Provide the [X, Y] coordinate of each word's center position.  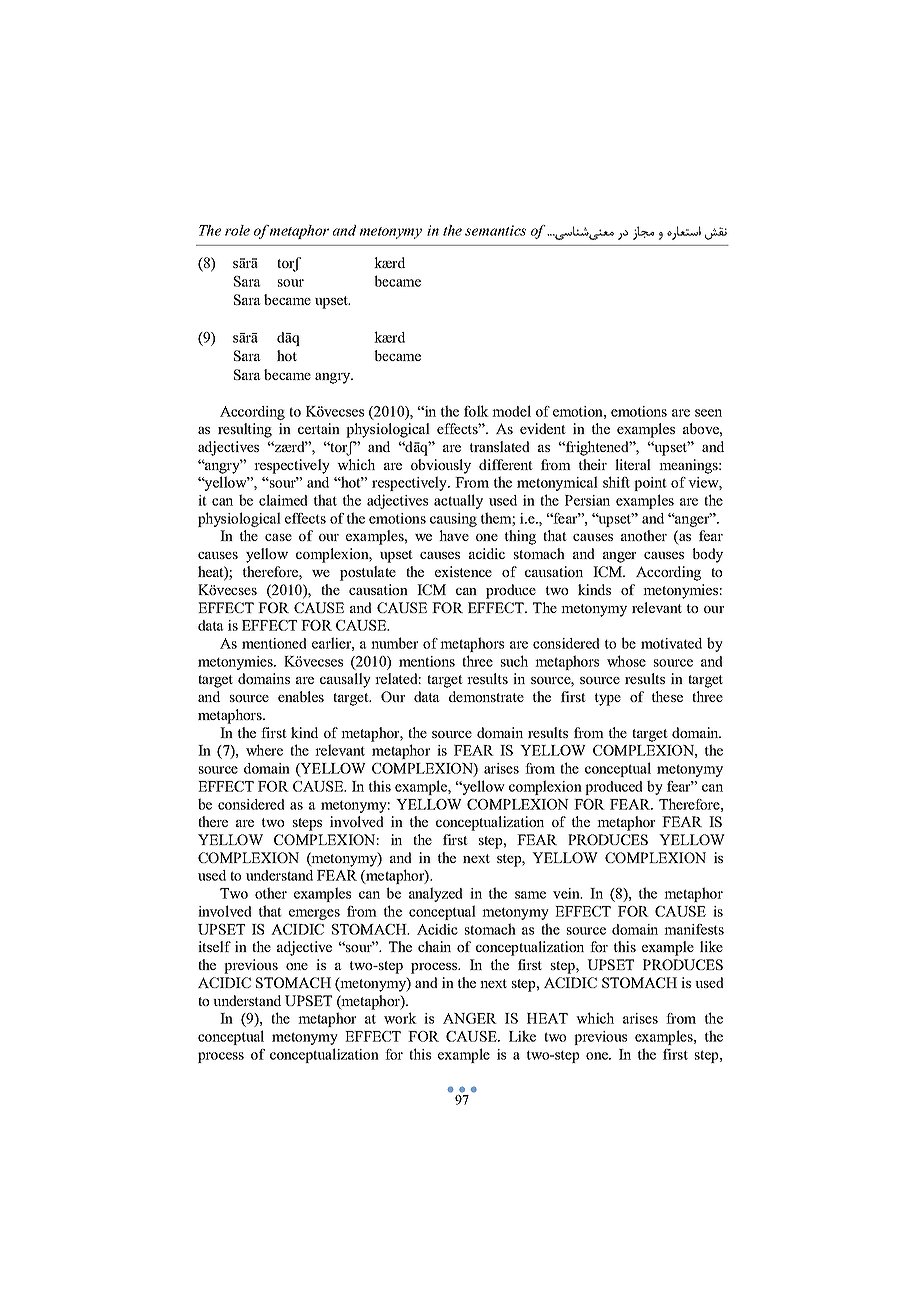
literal [633, 464]
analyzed [436, 894]
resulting [245, 430]
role [237, 230]
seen [708, 413]
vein [567, 893]
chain [434, 946]
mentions [427, 661]
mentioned [274, 643]
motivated [671, 643]
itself [214, 946]
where [264, 750]
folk [476, 411]
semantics [495, 230]
